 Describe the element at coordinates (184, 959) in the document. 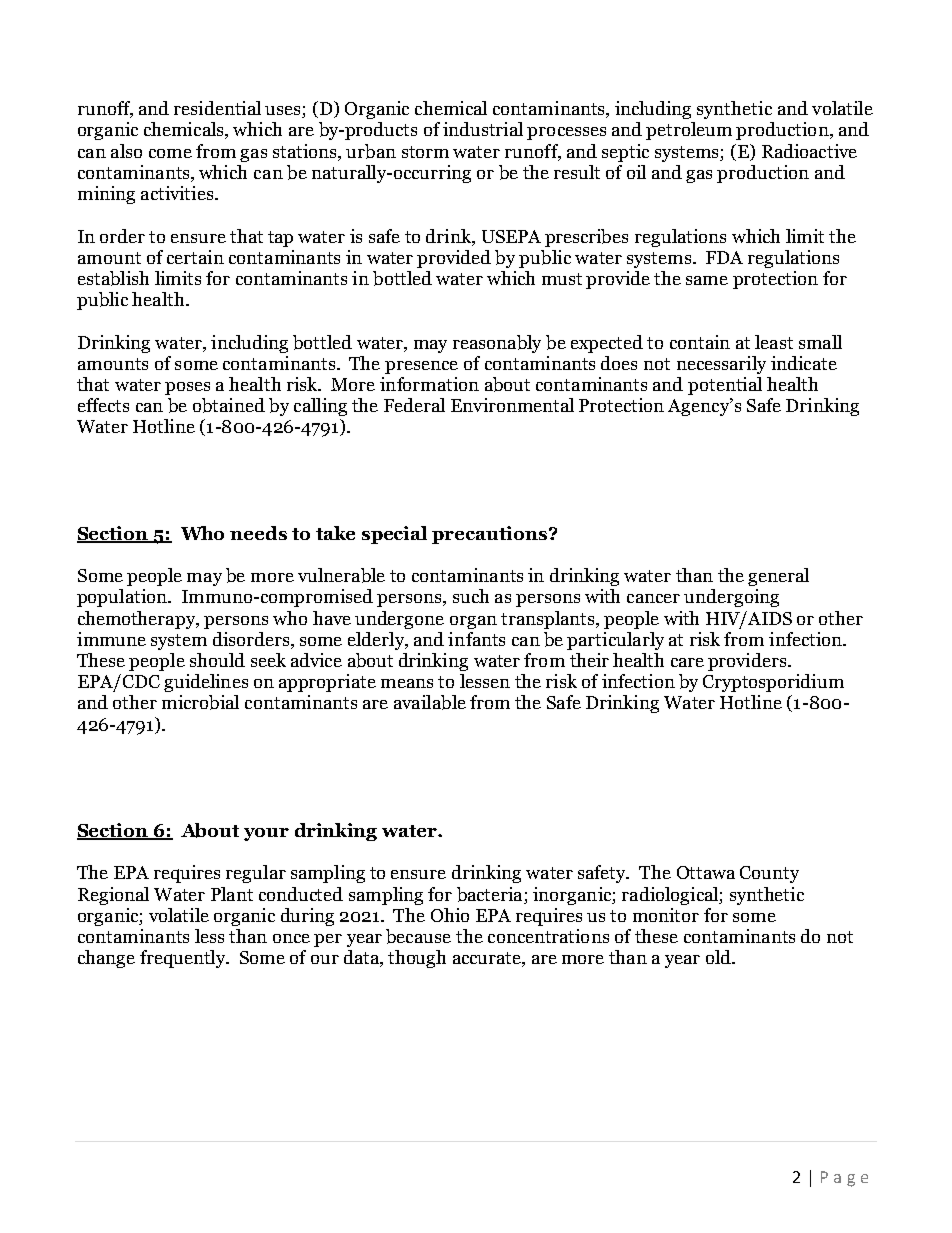

I see `frequently` at that location.
